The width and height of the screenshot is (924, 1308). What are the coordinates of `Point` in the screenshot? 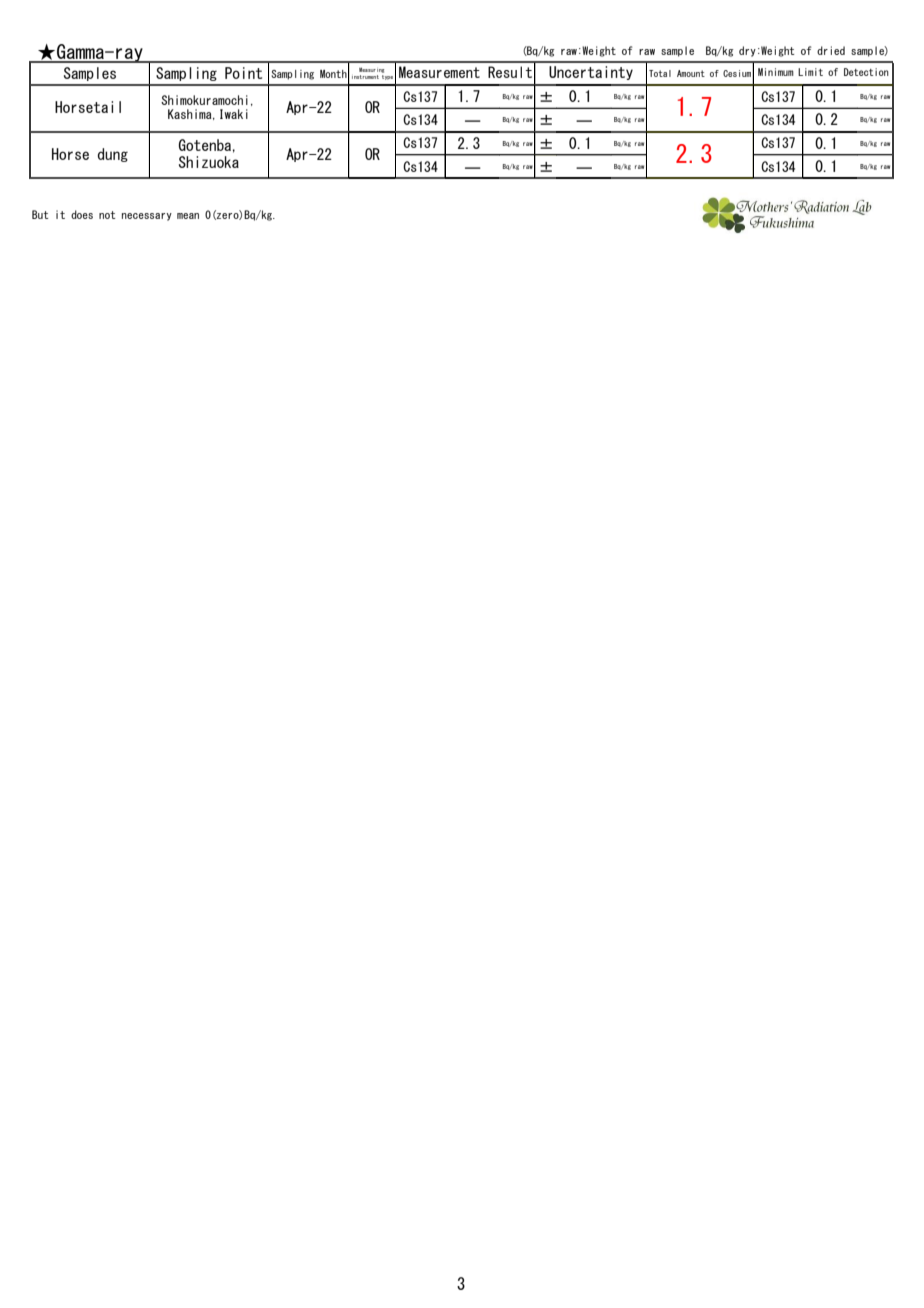 It's located at (243, 73).
